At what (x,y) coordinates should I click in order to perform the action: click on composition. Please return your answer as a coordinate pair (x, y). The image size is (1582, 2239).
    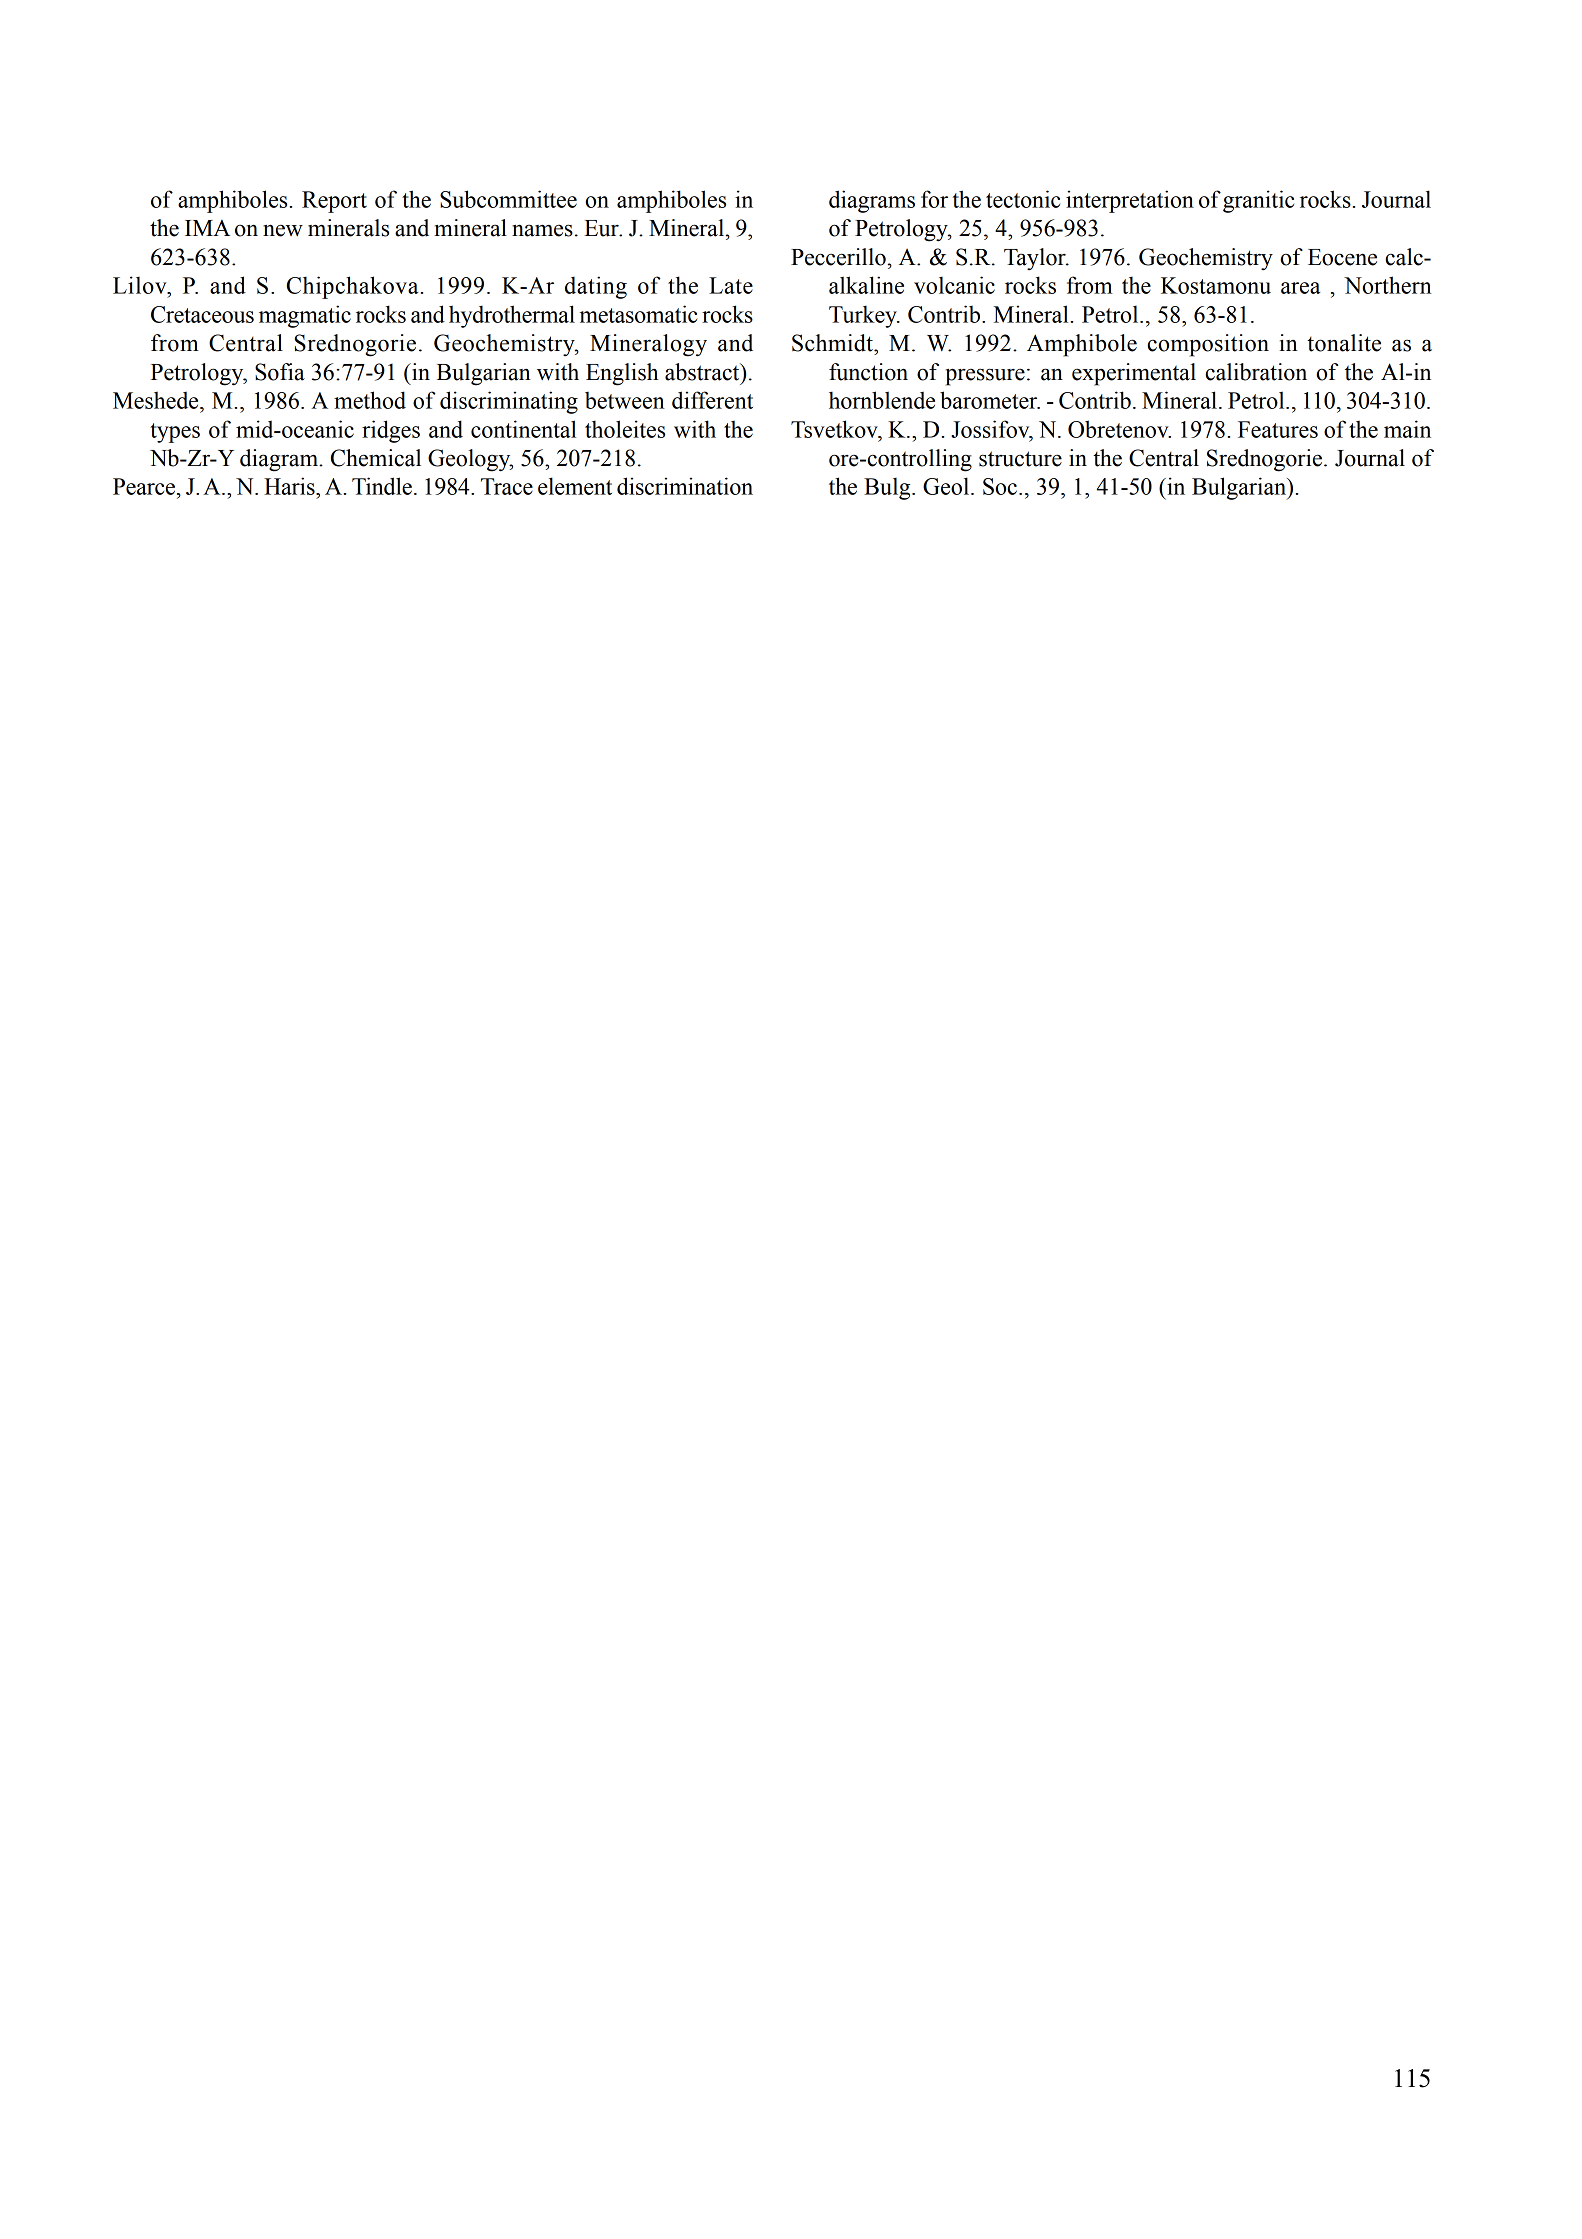
    Looking at the image, I should click on (1208, 345).
